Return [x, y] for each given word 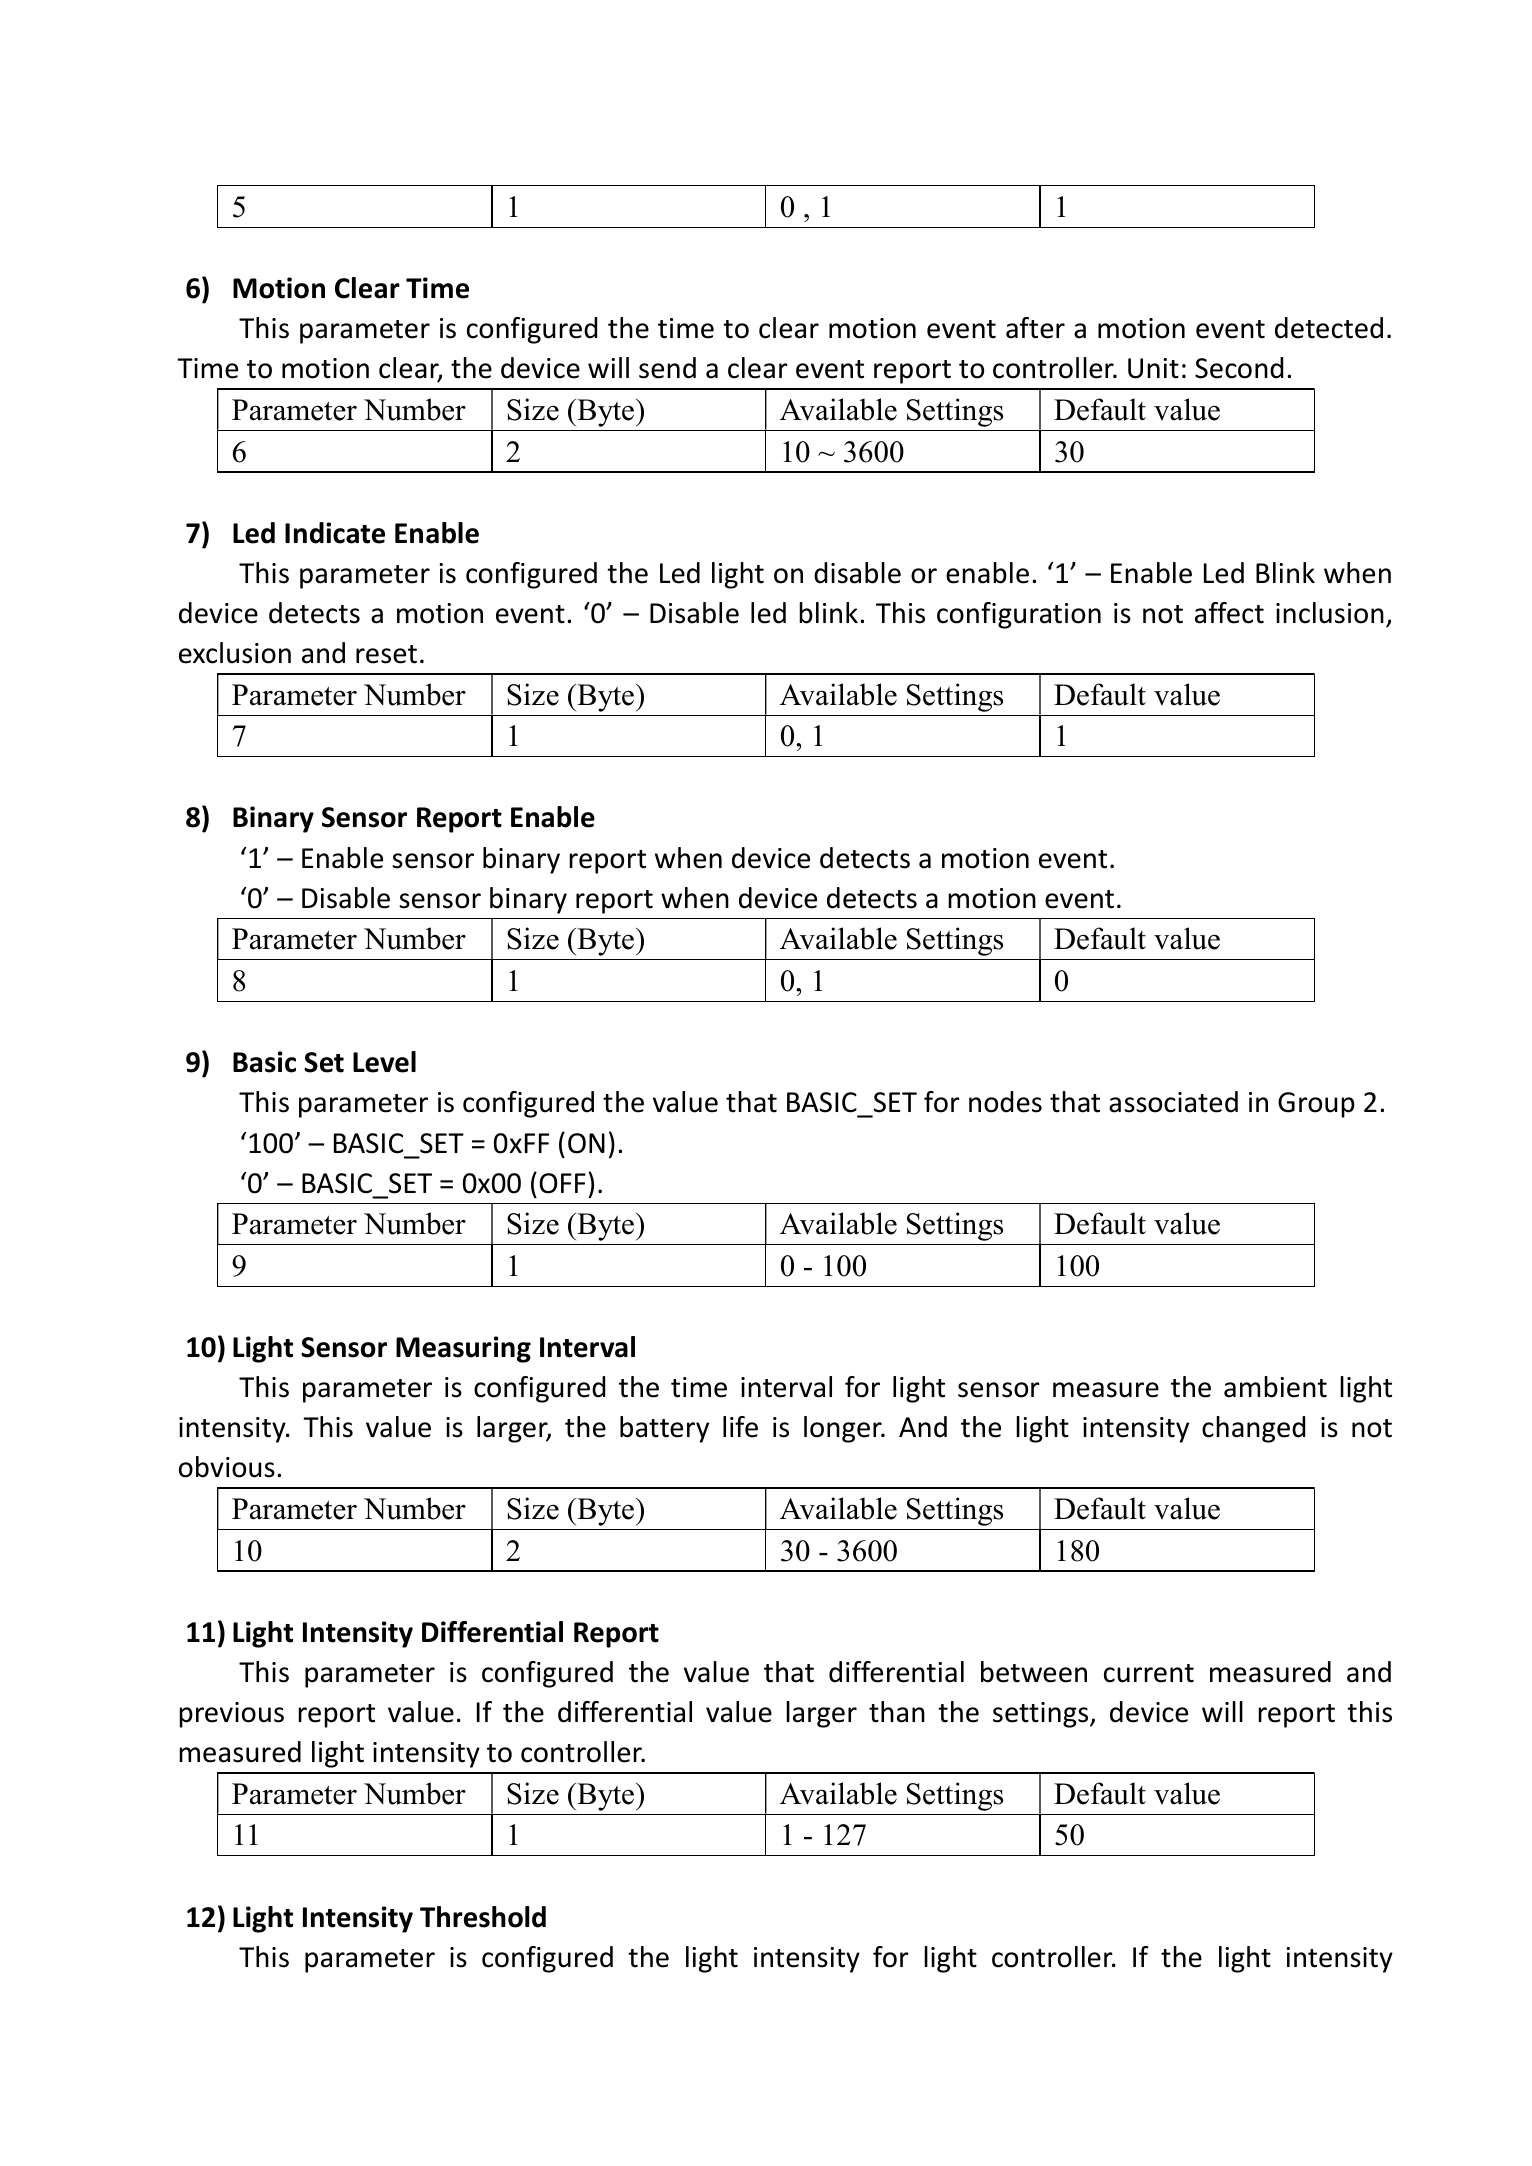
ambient [1275, 1387]
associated [1173, 1102]
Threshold [483, 1917]
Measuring [463, 1349]
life [740, 1427]
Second [1239, 368]
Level [384, 1062]
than [897, 1712]
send [667, 368]
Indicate [335, 533]
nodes [1005, 1102]
